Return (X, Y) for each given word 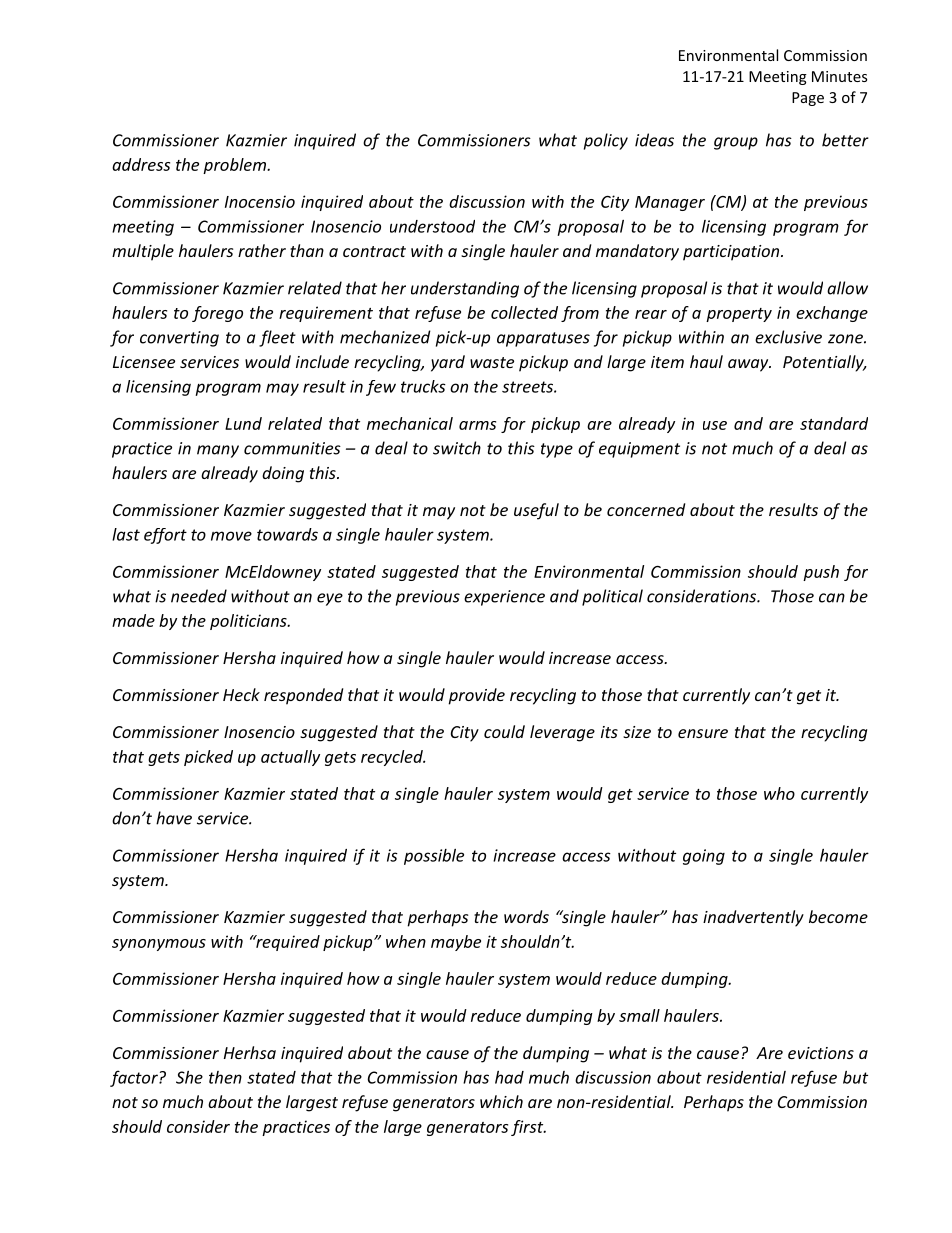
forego (217, 314)
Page (808, 99)
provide (476, 696)
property (739, 315)
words (526, 916)
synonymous (159, 945)
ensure (703, 733)
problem (235, 166)
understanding (465, 289)
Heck (241, 694)
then (225, 1077)
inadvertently (753, 918)
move (231, 536)
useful (536, 511)
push (821, 573)
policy (606, 141)
